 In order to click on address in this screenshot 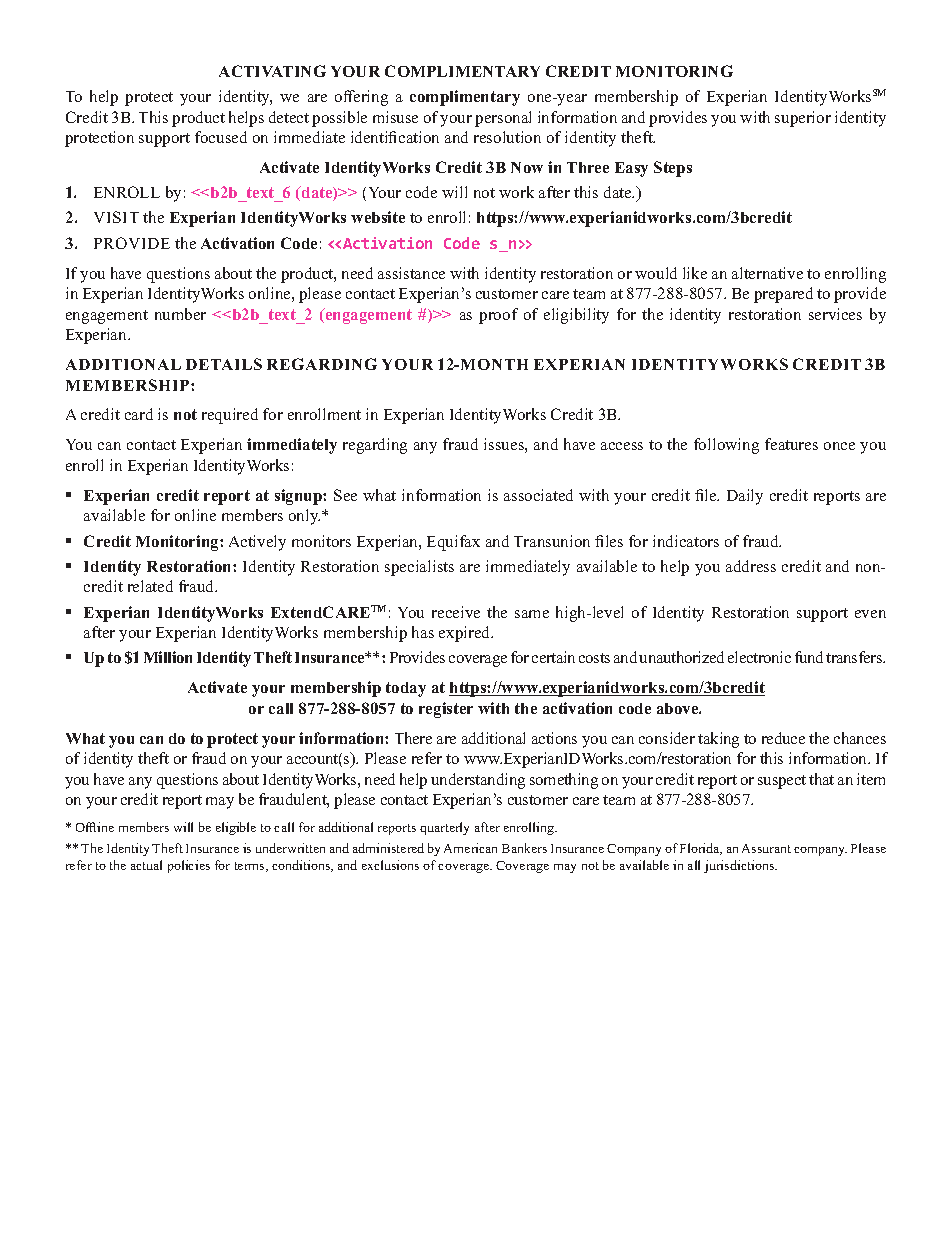, I will do `click(751, 566)`.
